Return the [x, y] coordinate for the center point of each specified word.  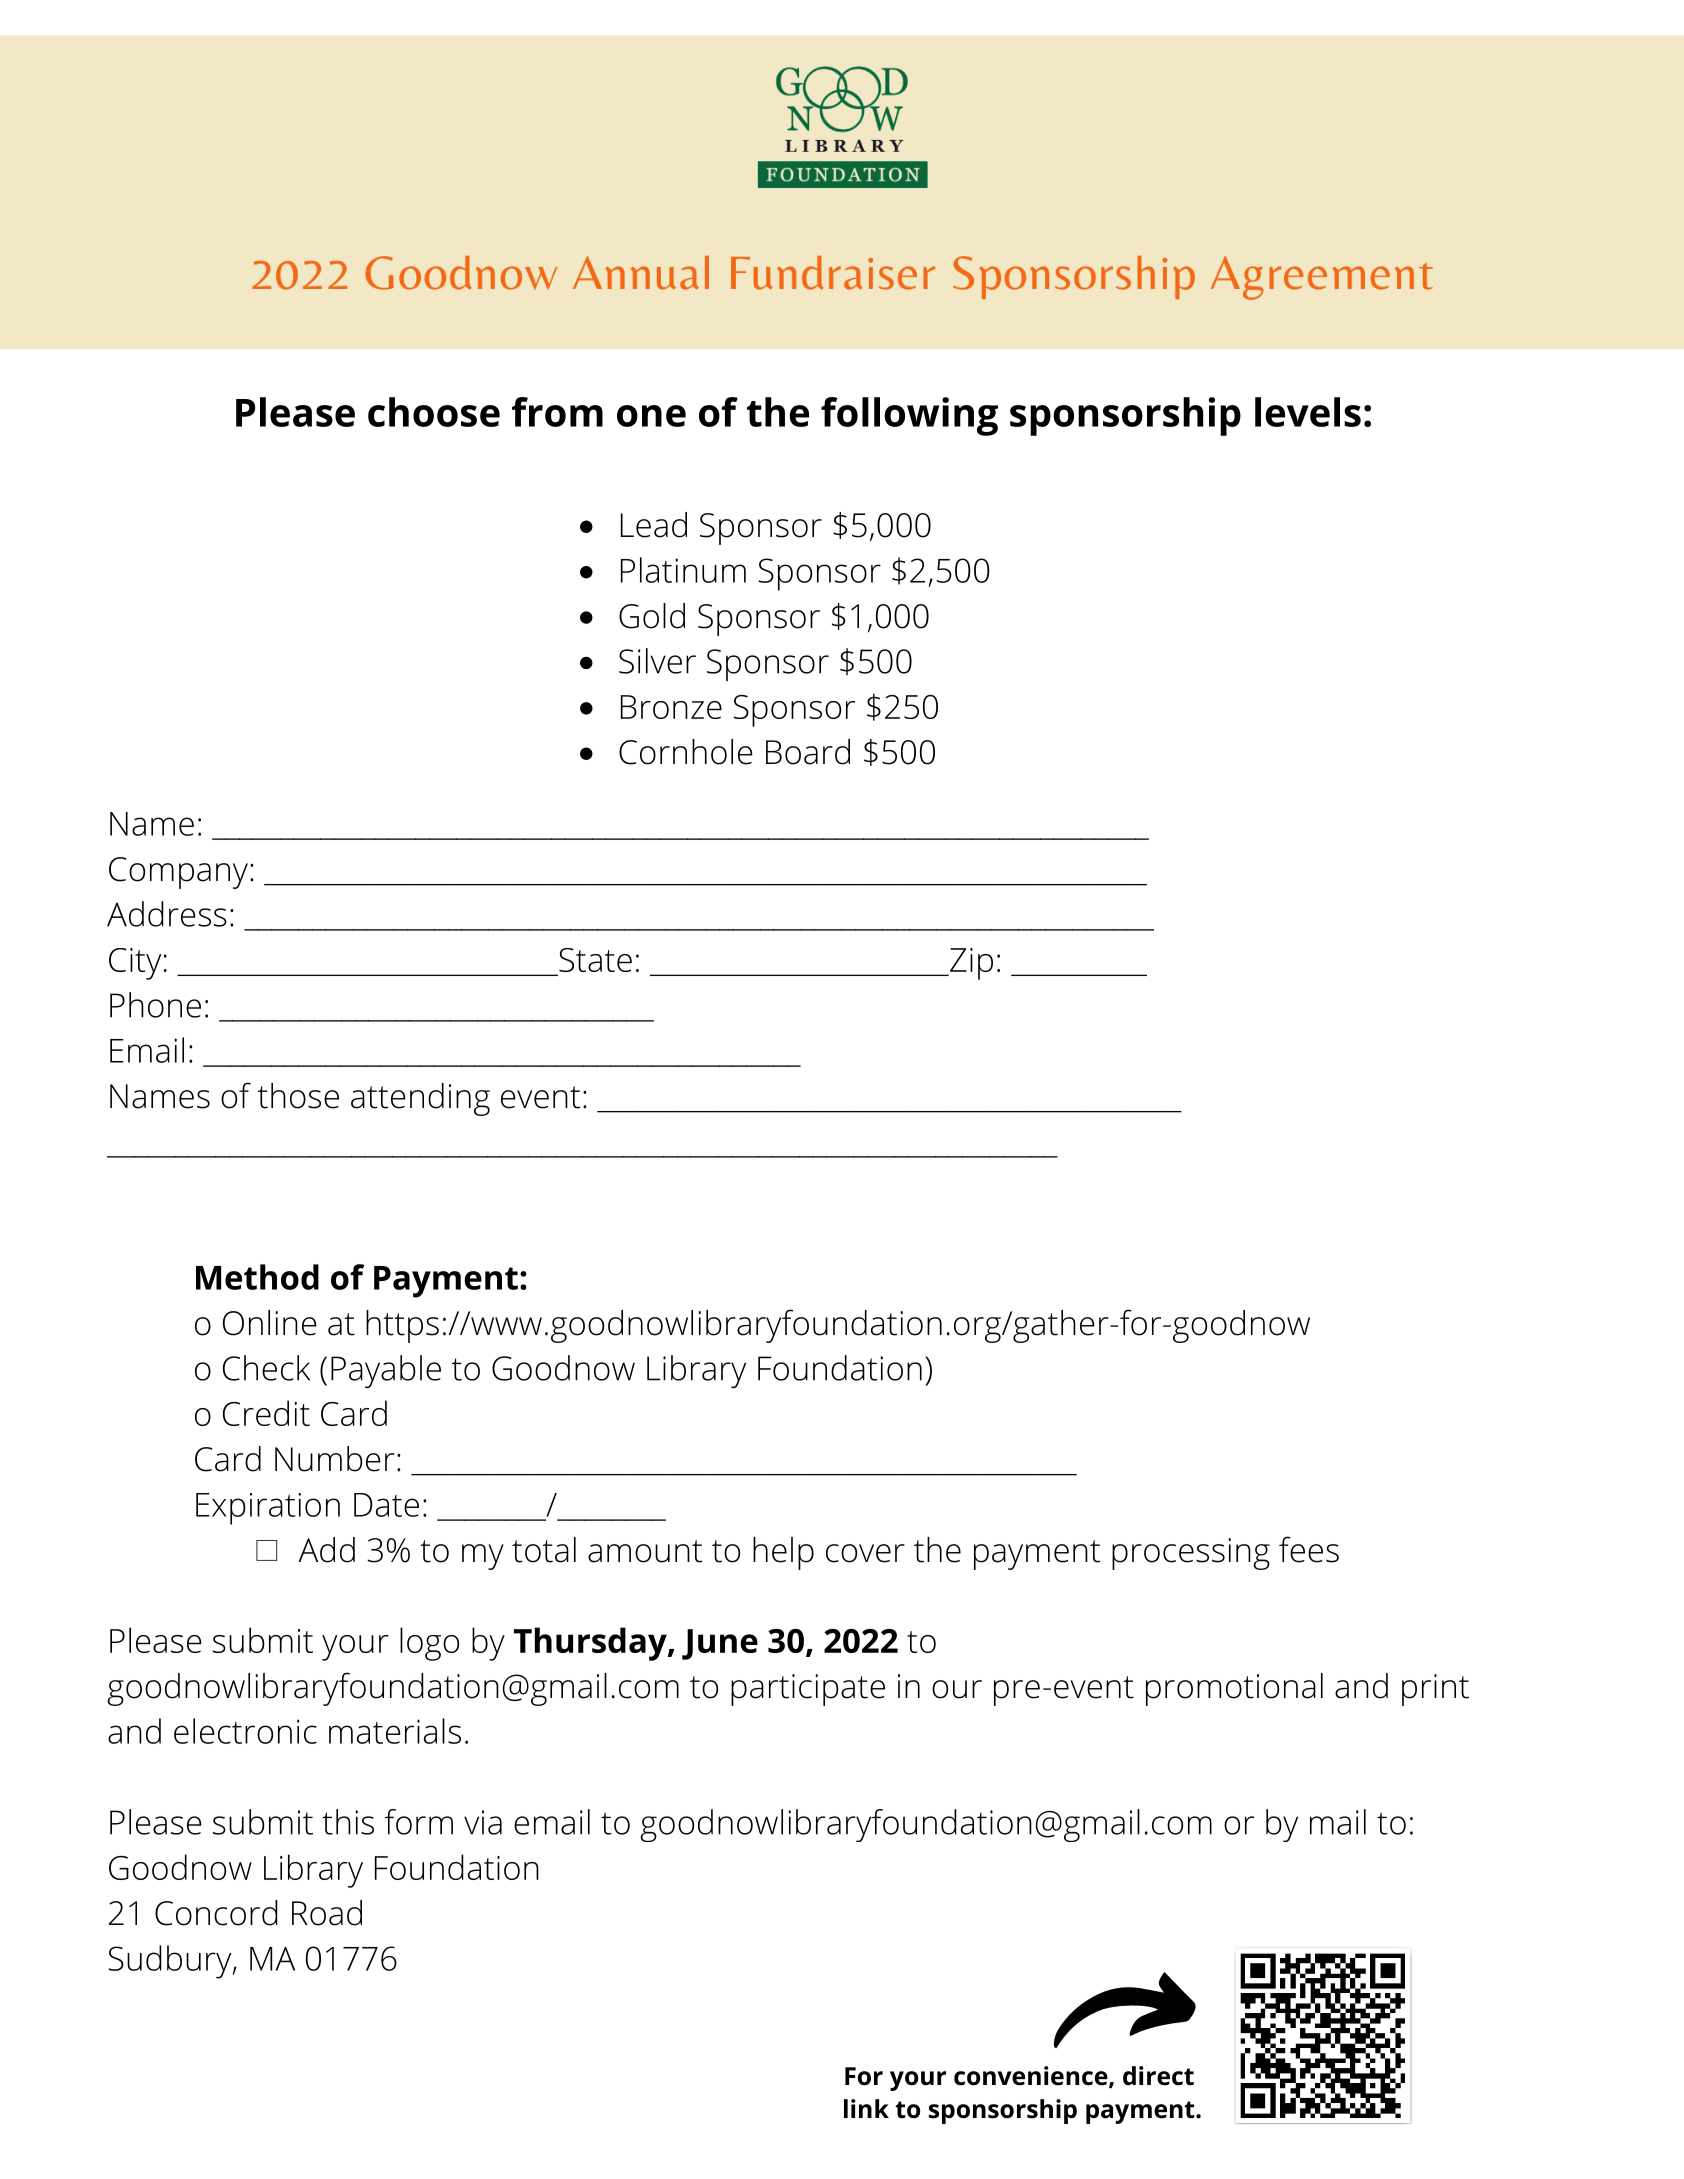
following [909, 416]
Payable [386, 1371]
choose [434, 412]
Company [178, 873]
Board [808, 752]
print [1435, 1690]
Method [257, 1277]
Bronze [671, 707]
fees [1309, 1549]
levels [1308, 412]
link [866, 2108]
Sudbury [171, 1962]
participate [808, 1690]
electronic [245, 1731]
